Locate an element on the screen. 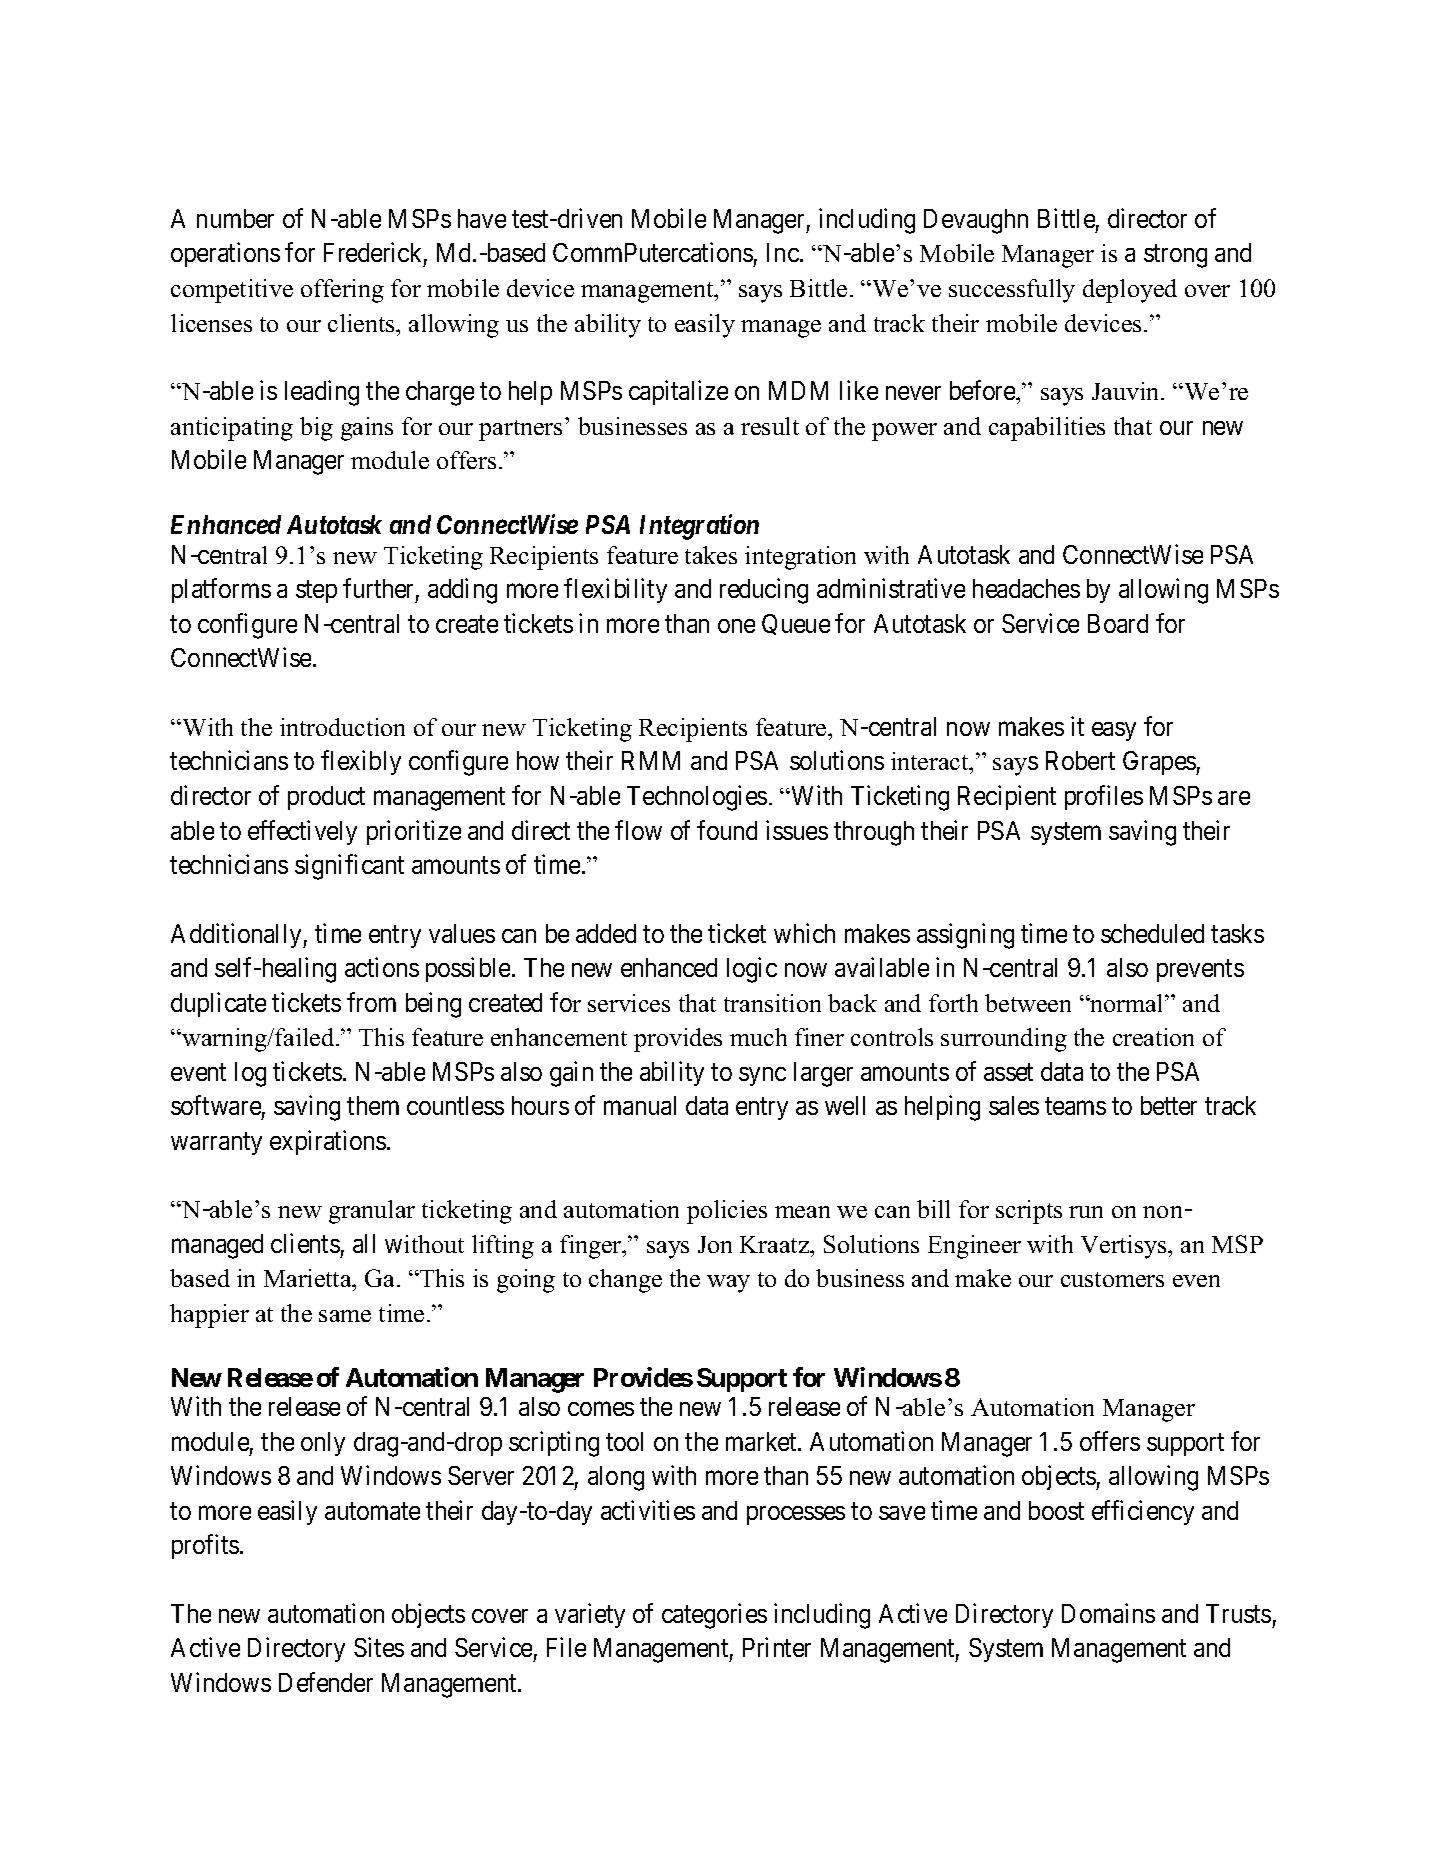 The image size is (1450, 1876). run is located at coordinates (1086, 1212).
